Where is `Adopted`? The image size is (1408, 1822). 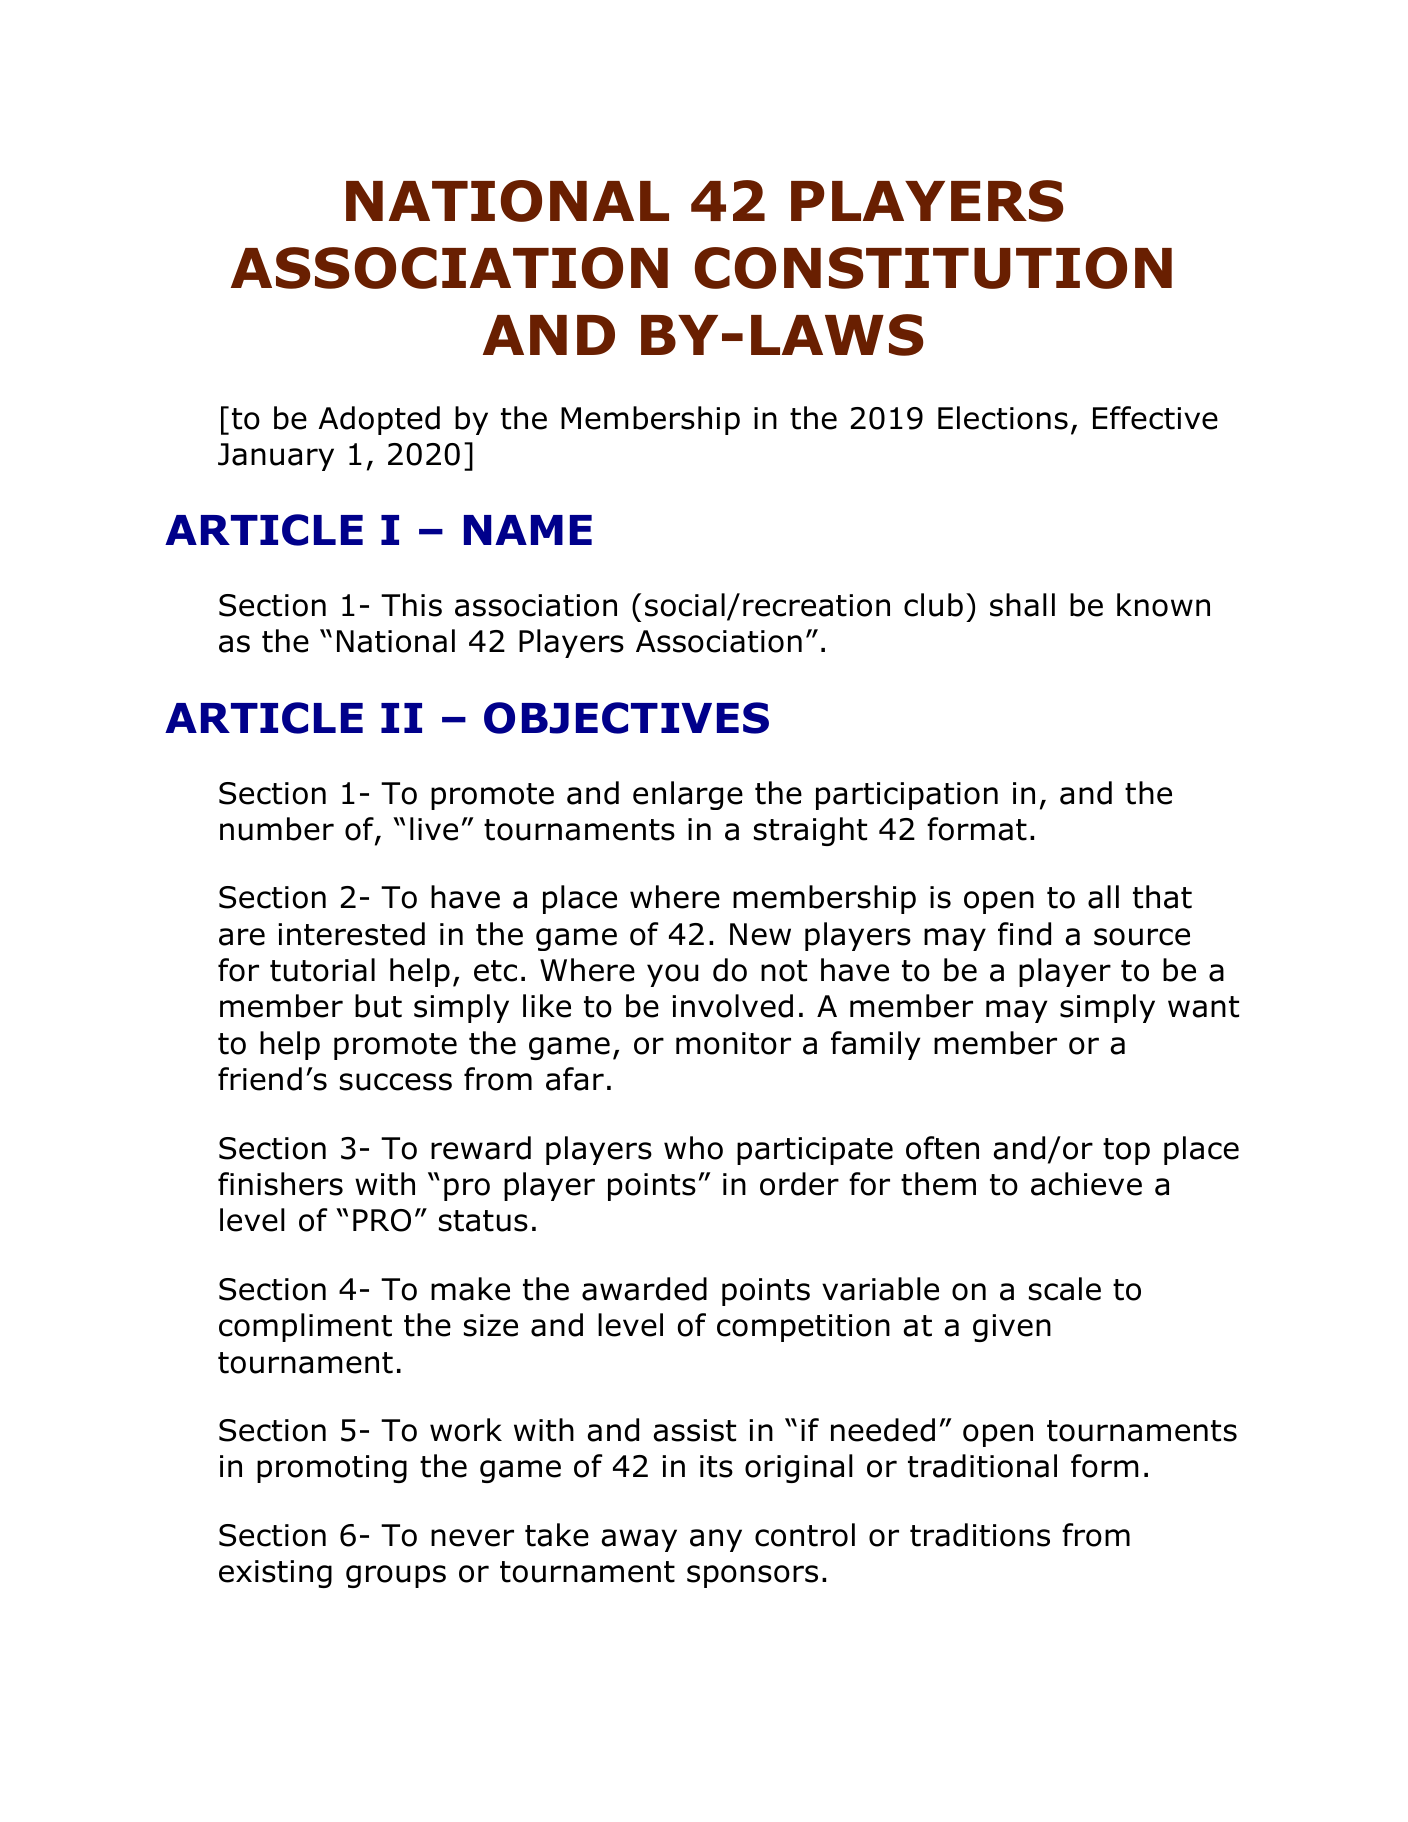 Adopted is located at coordinates (379, 420).
